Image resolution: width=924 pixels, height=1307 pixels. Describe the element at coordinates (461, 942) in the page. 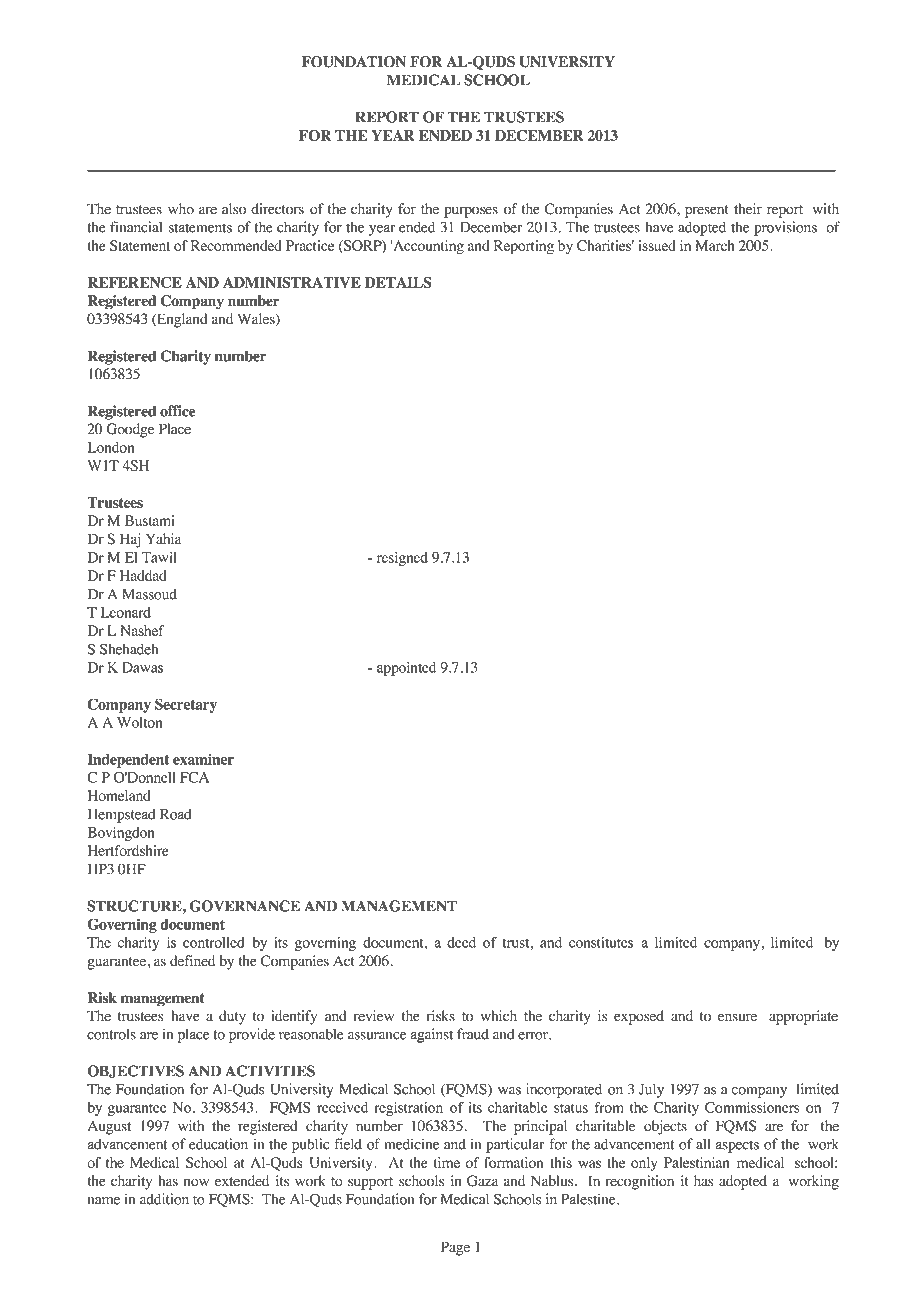

I see `deed` at that location.
